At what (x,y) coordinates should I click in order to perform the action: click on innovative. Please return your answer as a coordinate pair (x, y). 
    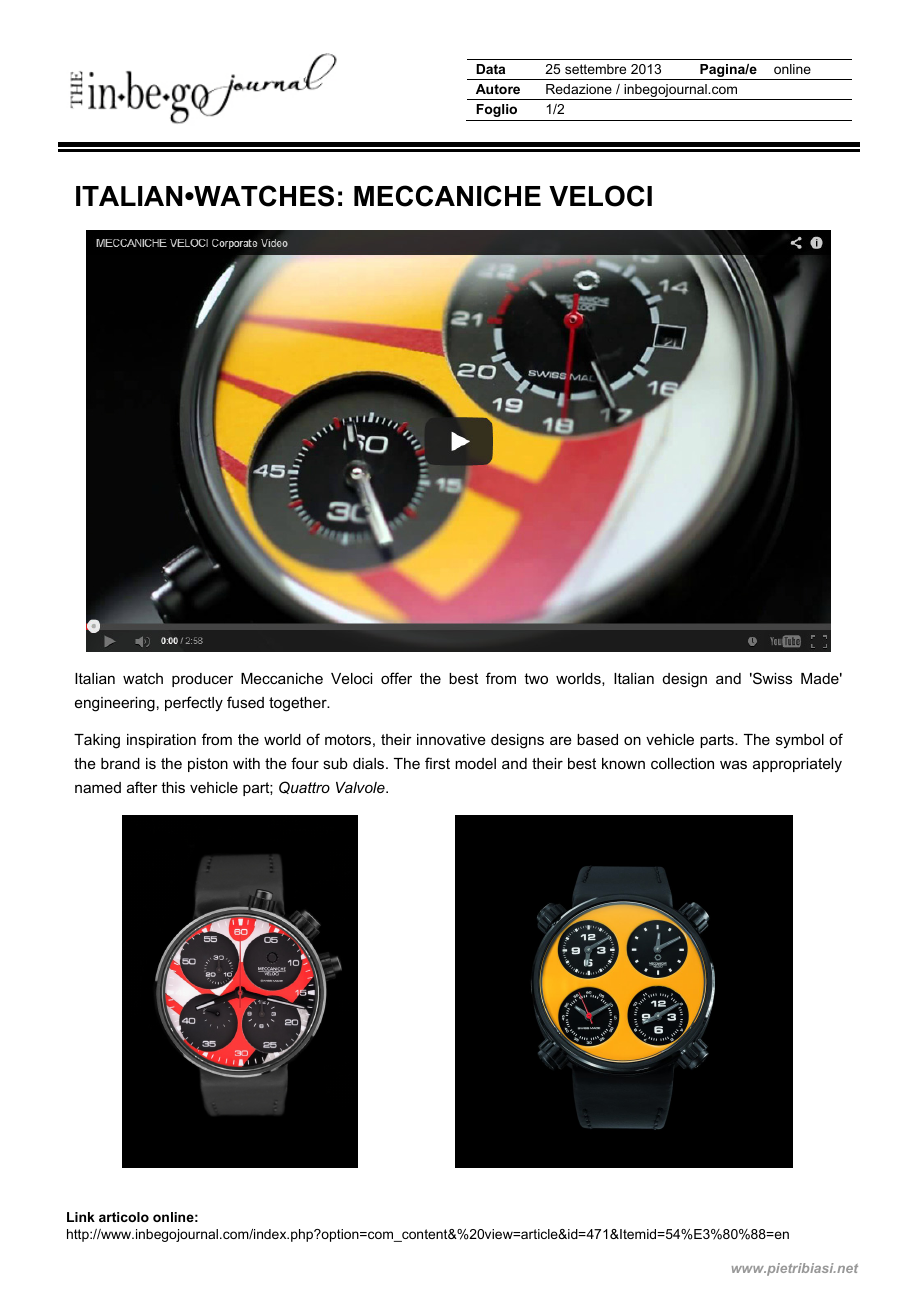
    Looking at the image, I should click on (451, 739).
